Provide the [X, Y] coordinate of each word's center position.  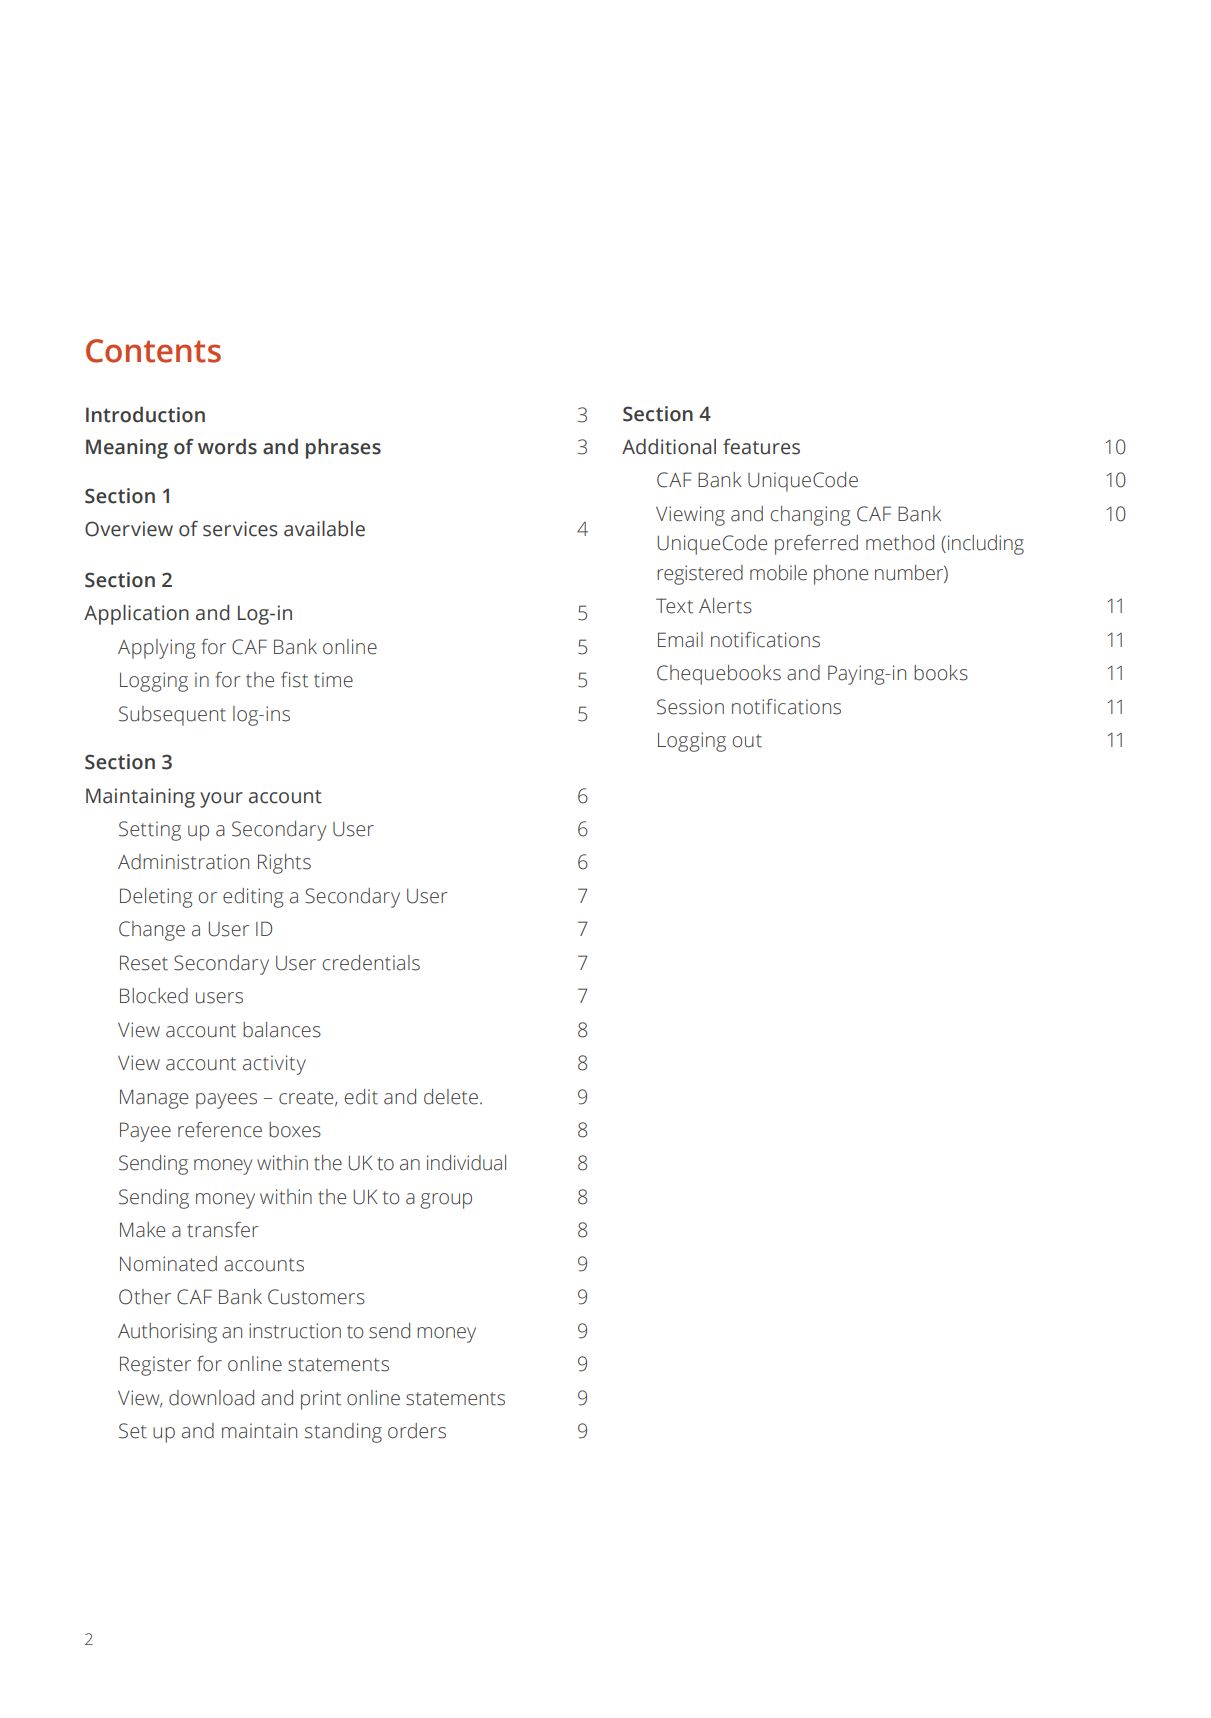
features [761, 447]
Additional [669, 447]
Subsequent [172, 716]
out [747, 741]
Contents [153, 351]
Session [690, 707]
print [321, 1400]
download [211, 1398]
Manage [154, 1099]
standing [343, 1433]
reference [220, 1130]
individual [466, 1163]
